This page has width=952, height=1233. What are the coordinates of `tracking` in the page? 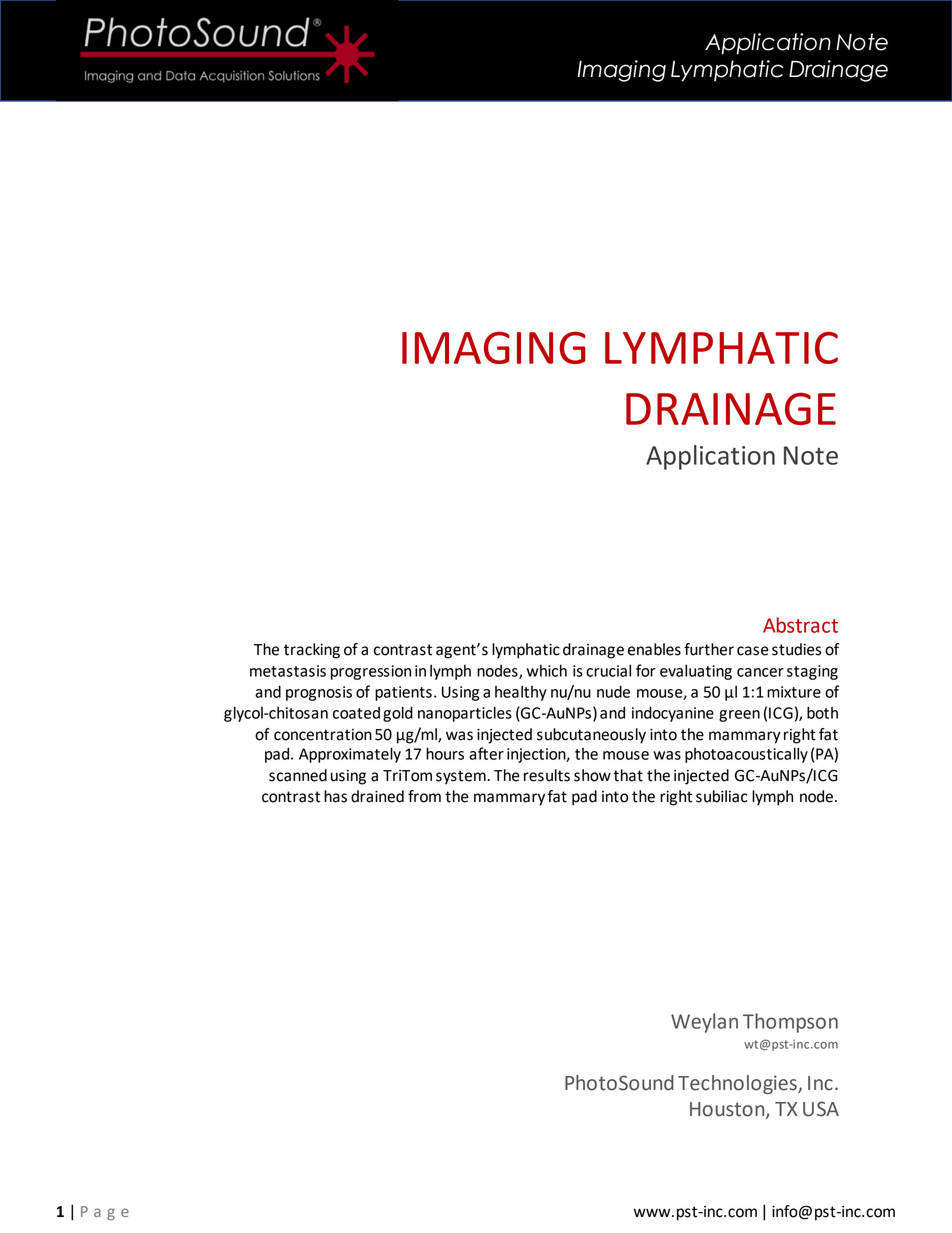 It's located at (312, 651).
